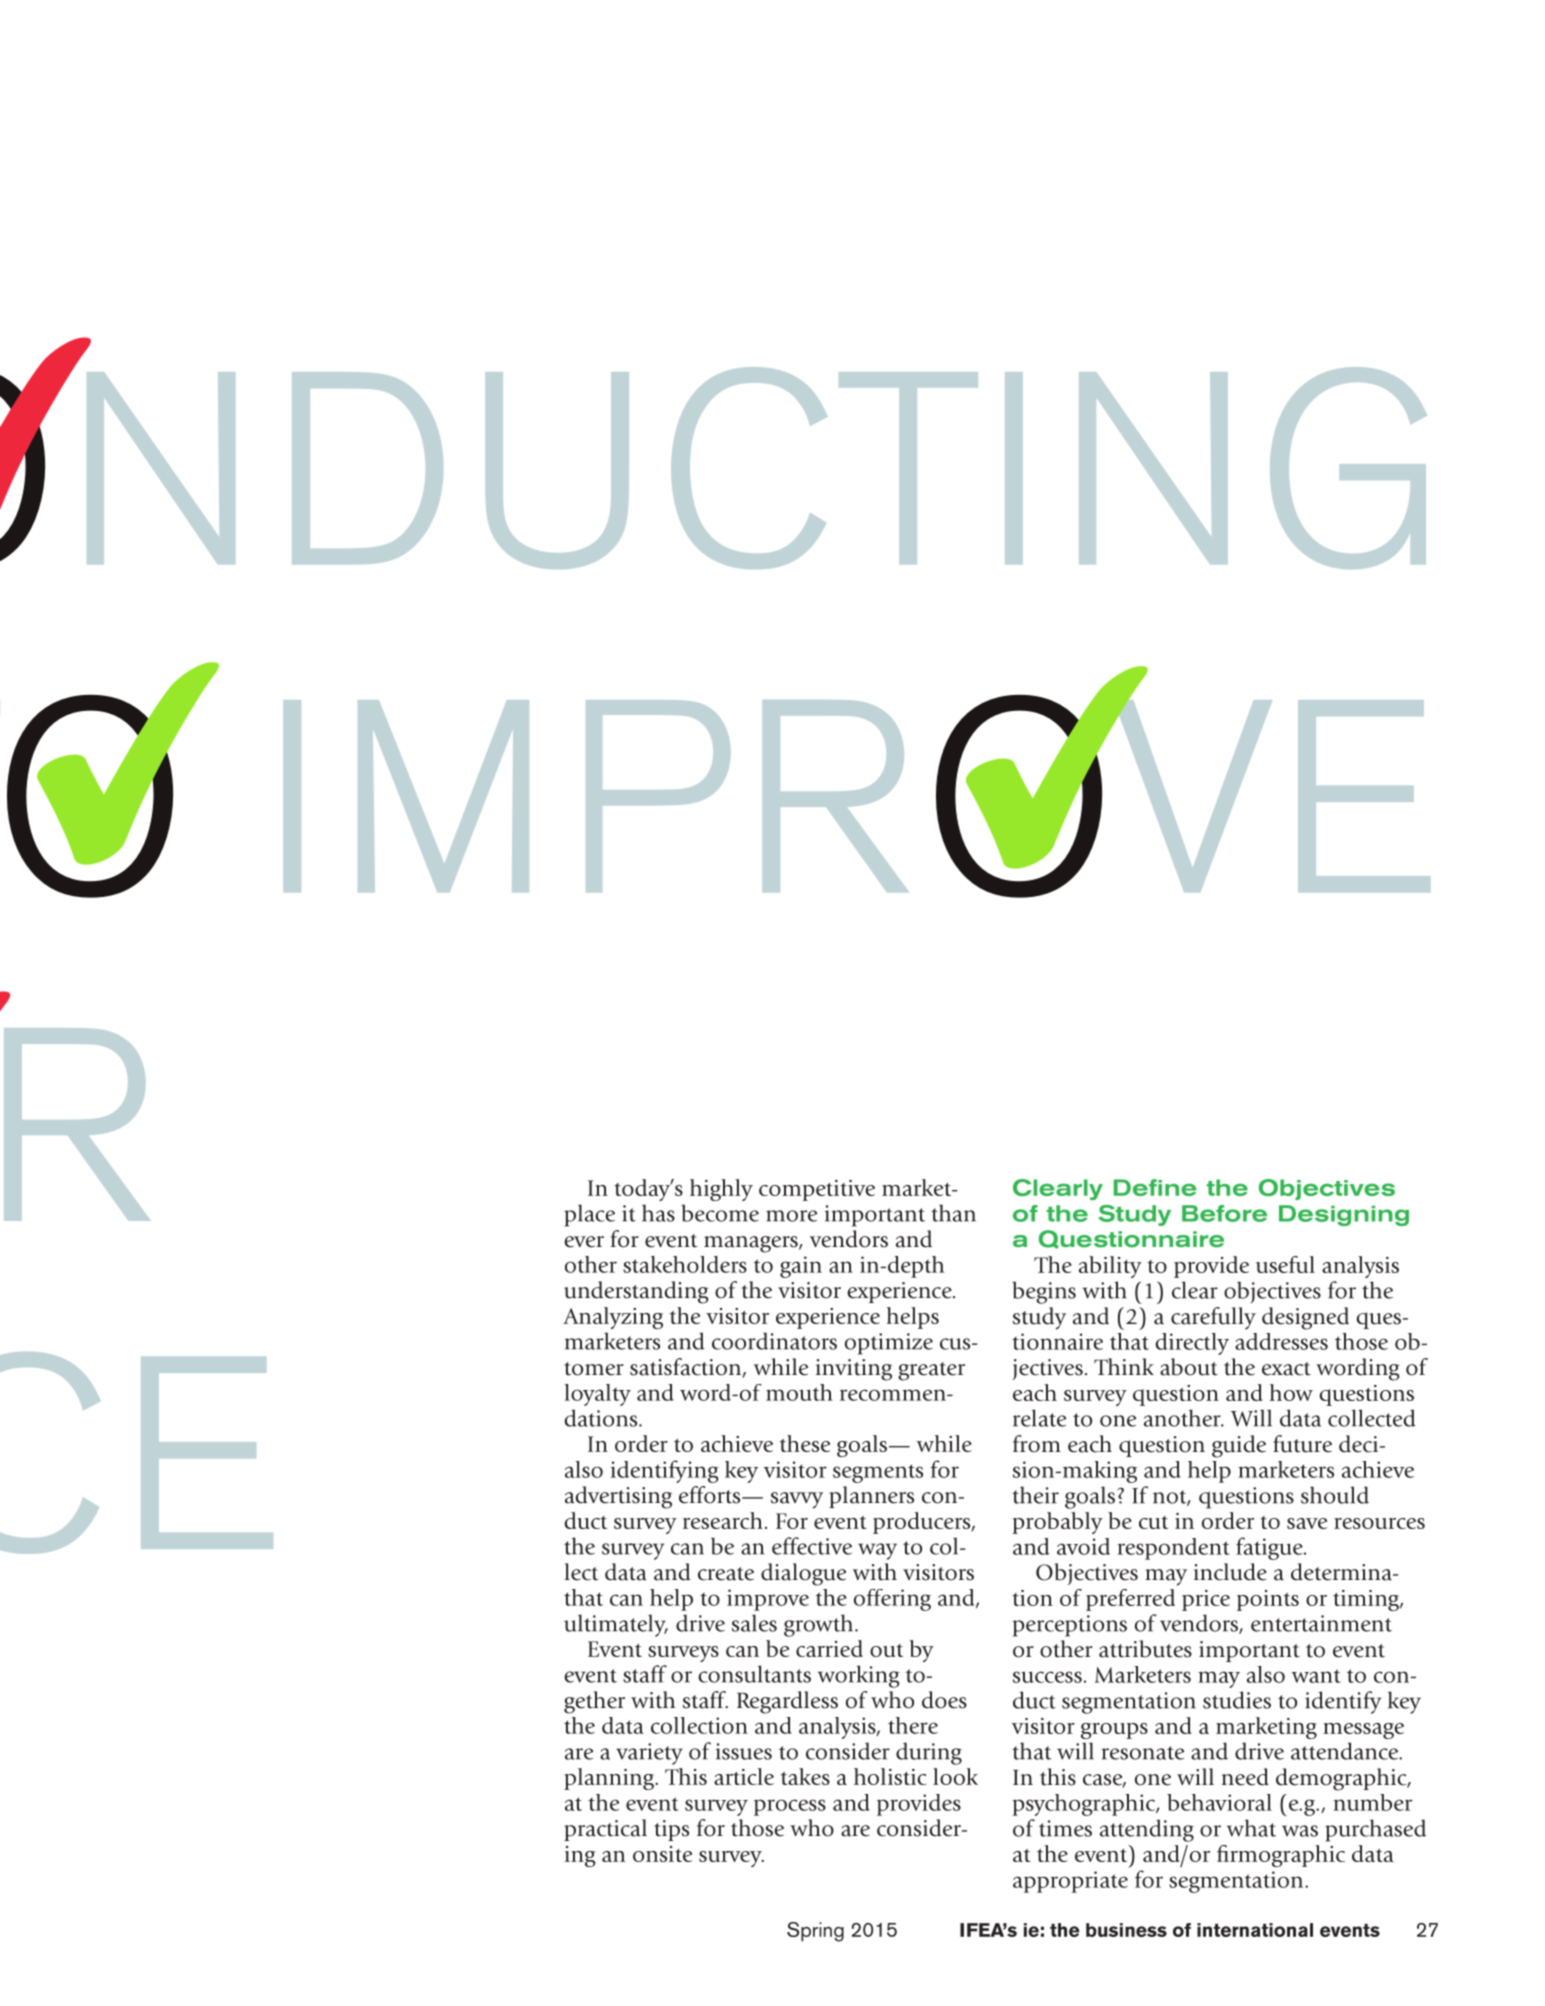  I want to click on onsite, so click(662, 1854).
